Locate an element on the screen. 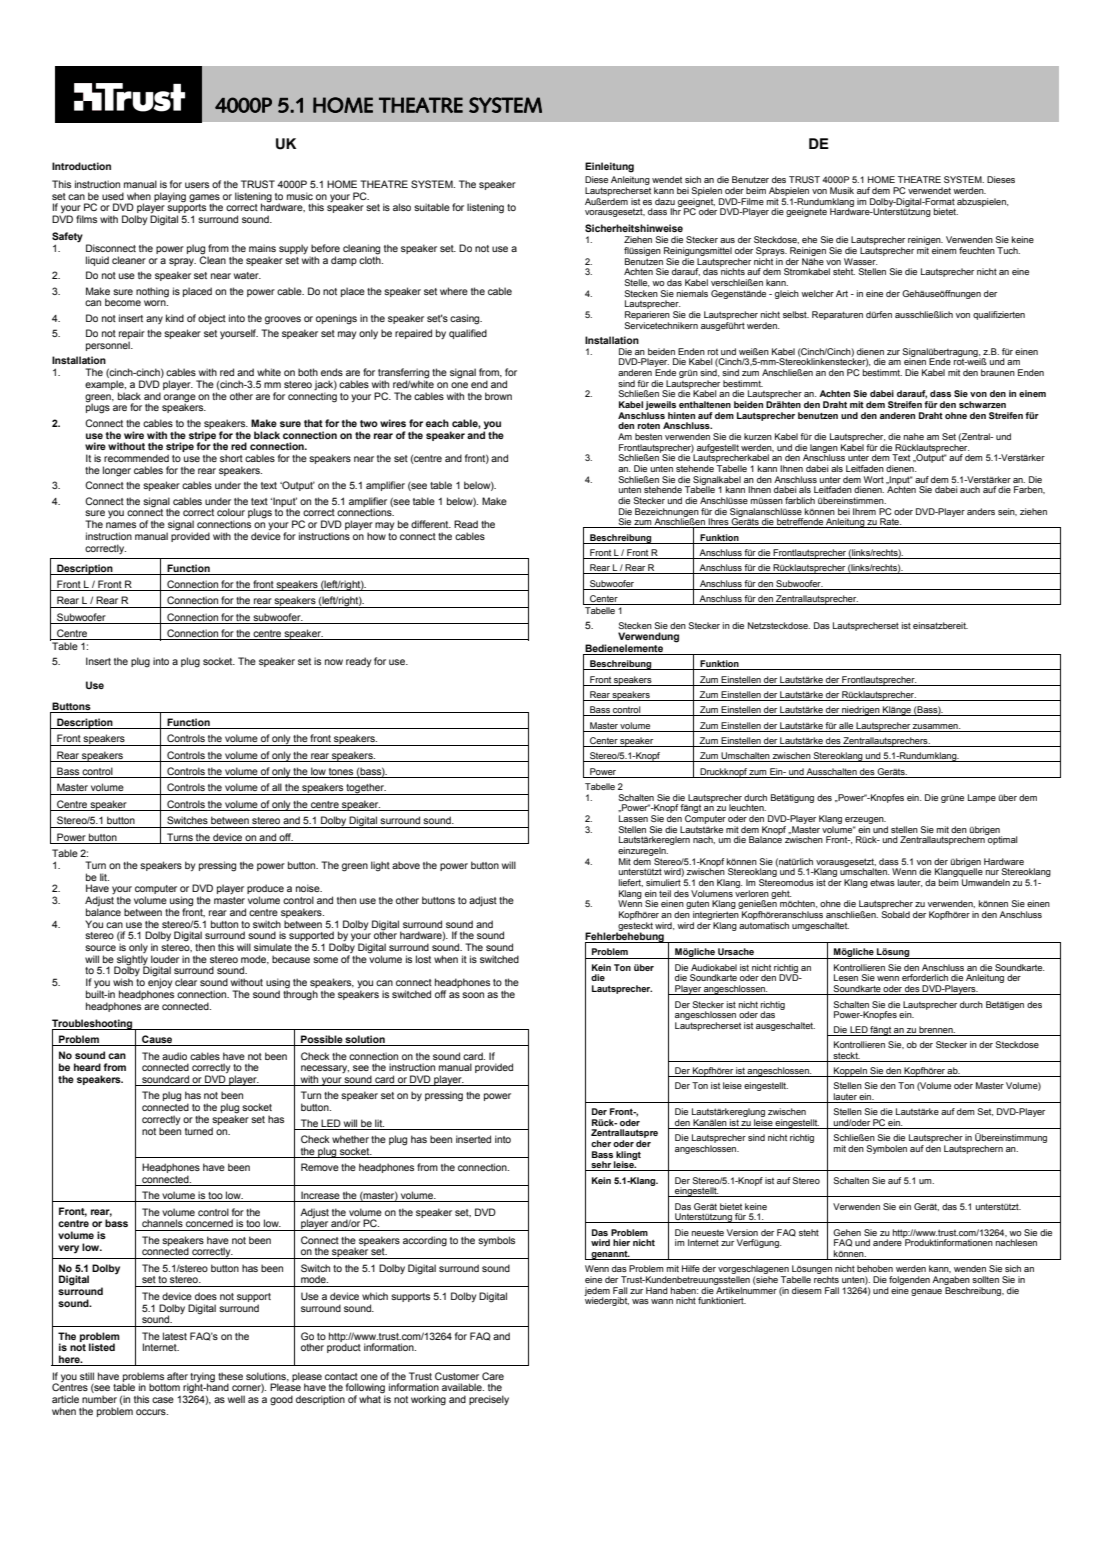 The image size is (1104, 1562). gleich is located at coordinates (787, 294).
